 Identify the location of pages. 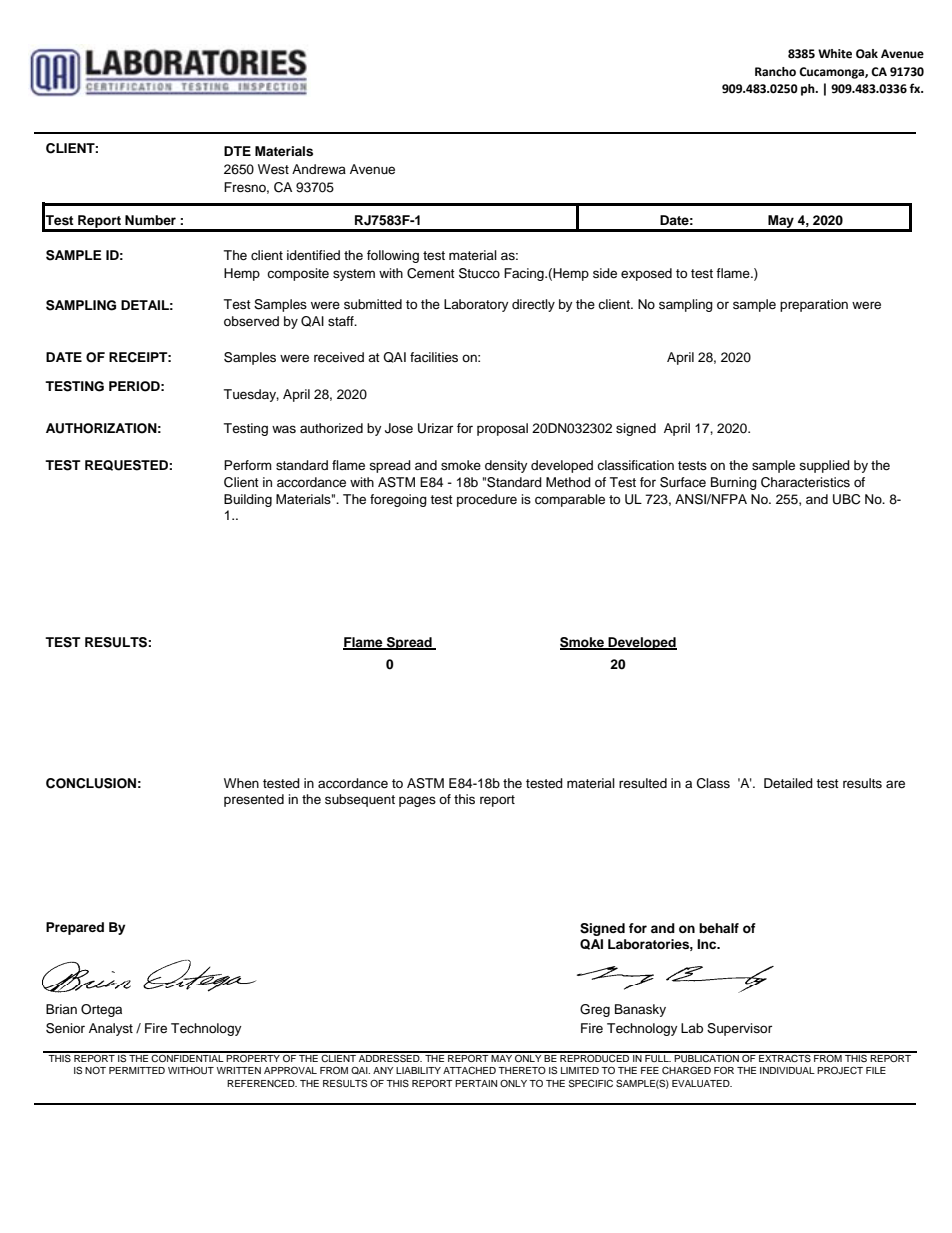
(417, 801).
